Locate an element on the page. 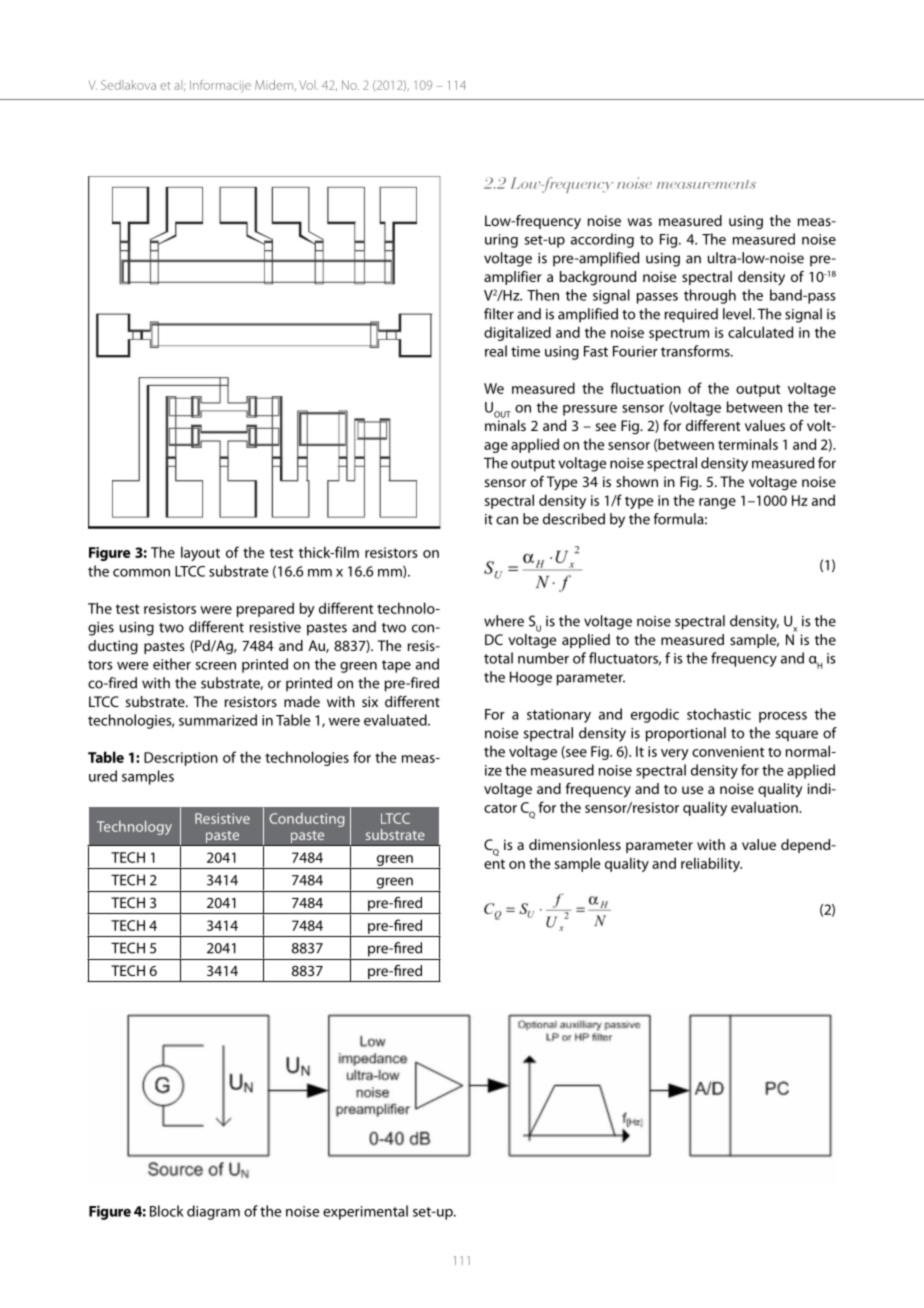 This page has width=924, height=1308. filter is located at coordinates (499, 314).
